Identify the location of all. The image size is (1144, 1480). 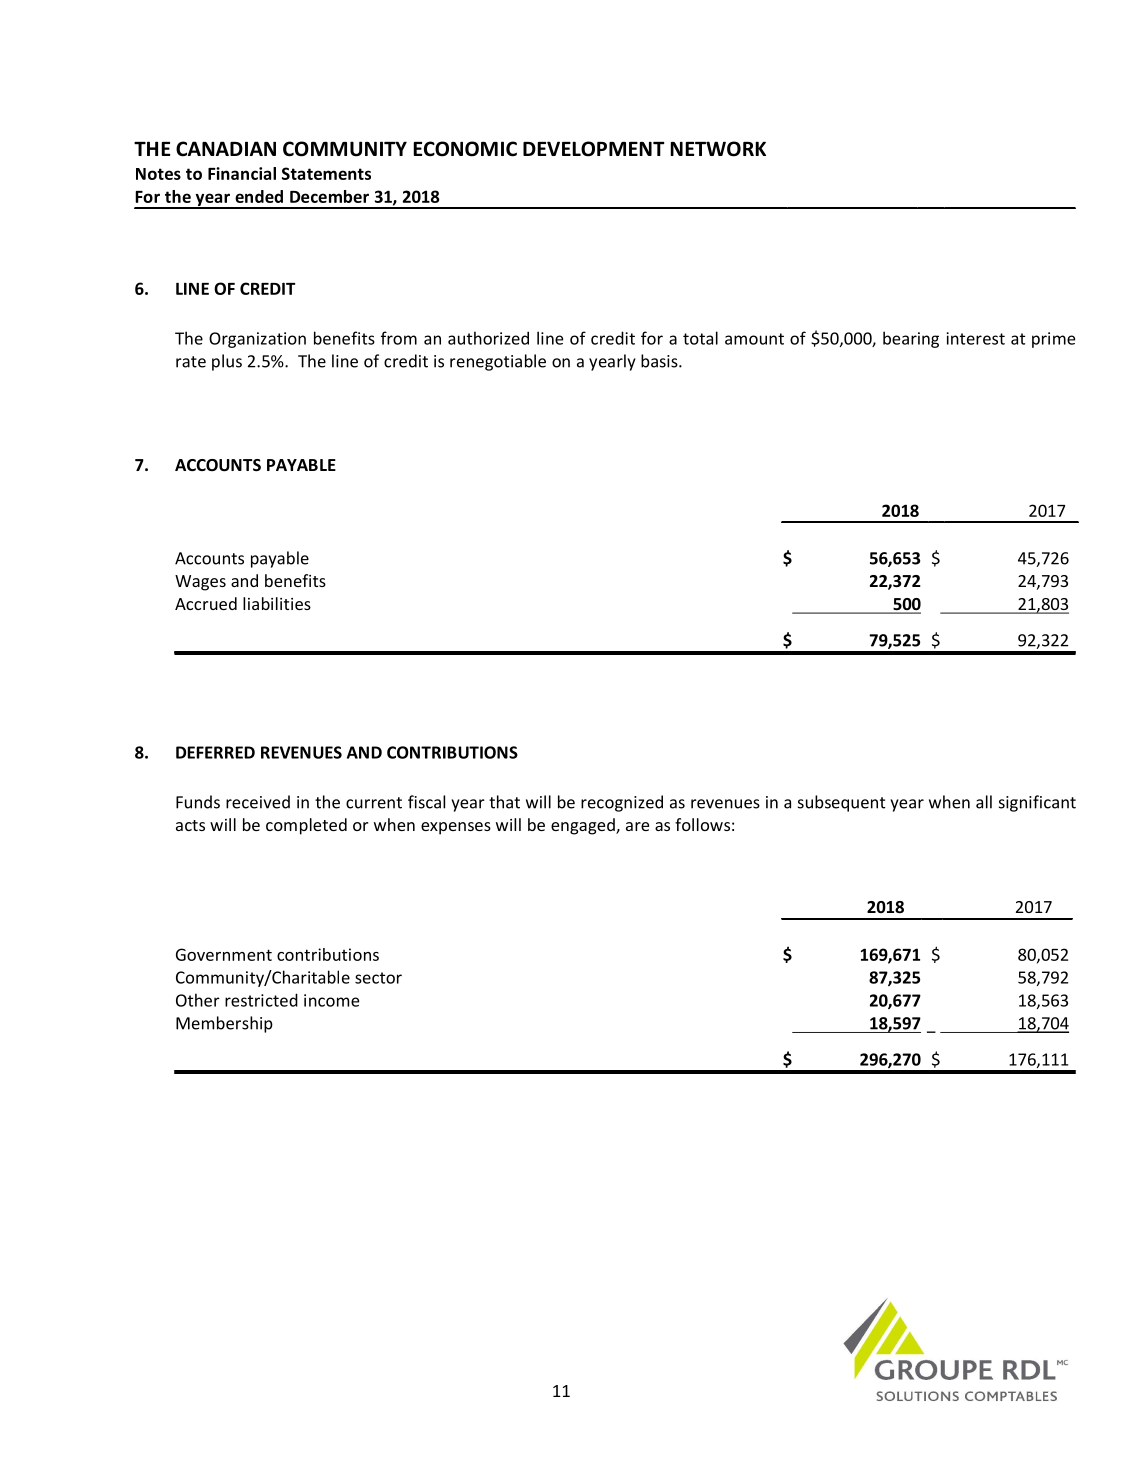
(984, 802).
